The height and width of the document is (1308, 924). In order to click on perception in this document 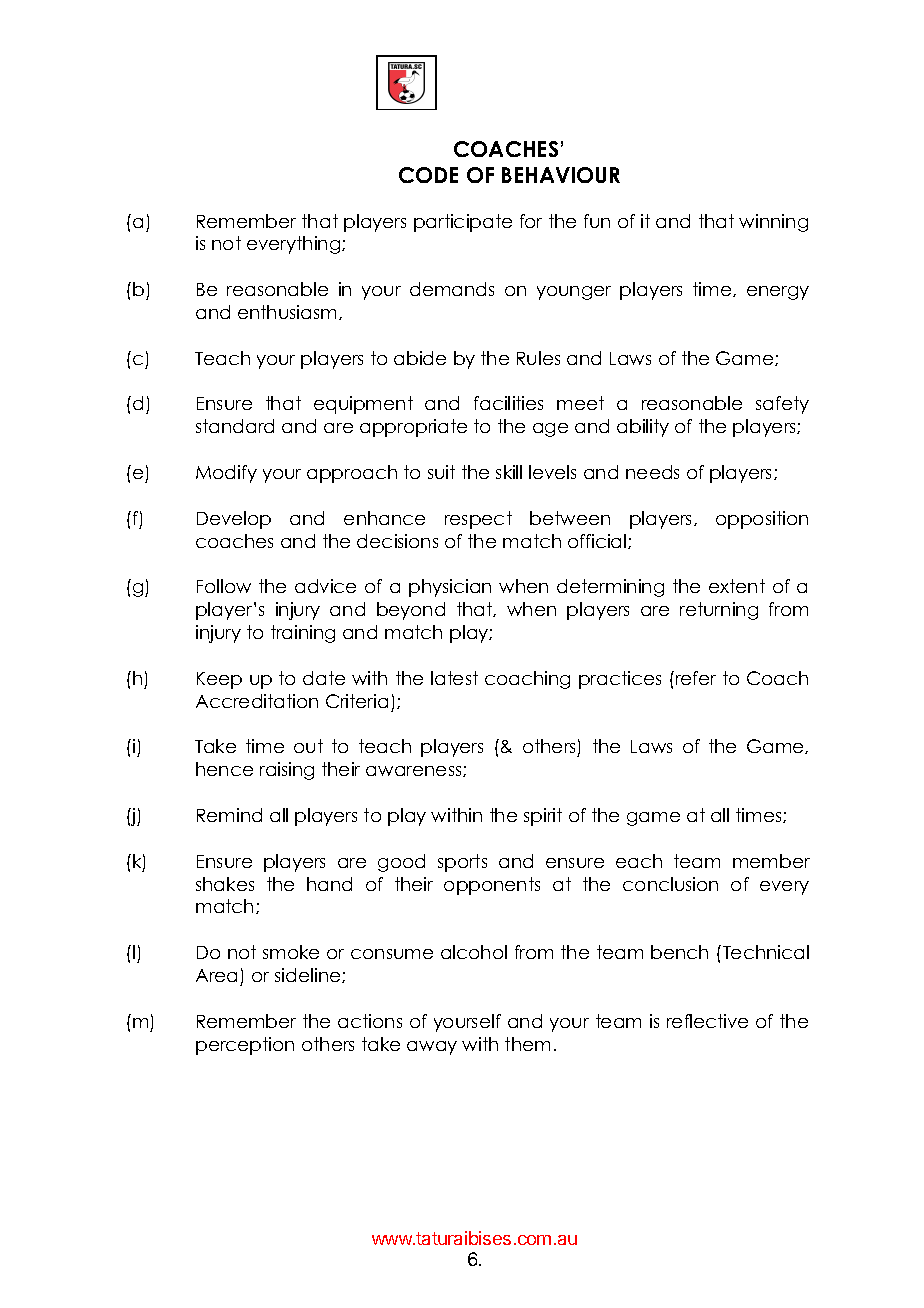, I will do `click(245, 1046)`.
